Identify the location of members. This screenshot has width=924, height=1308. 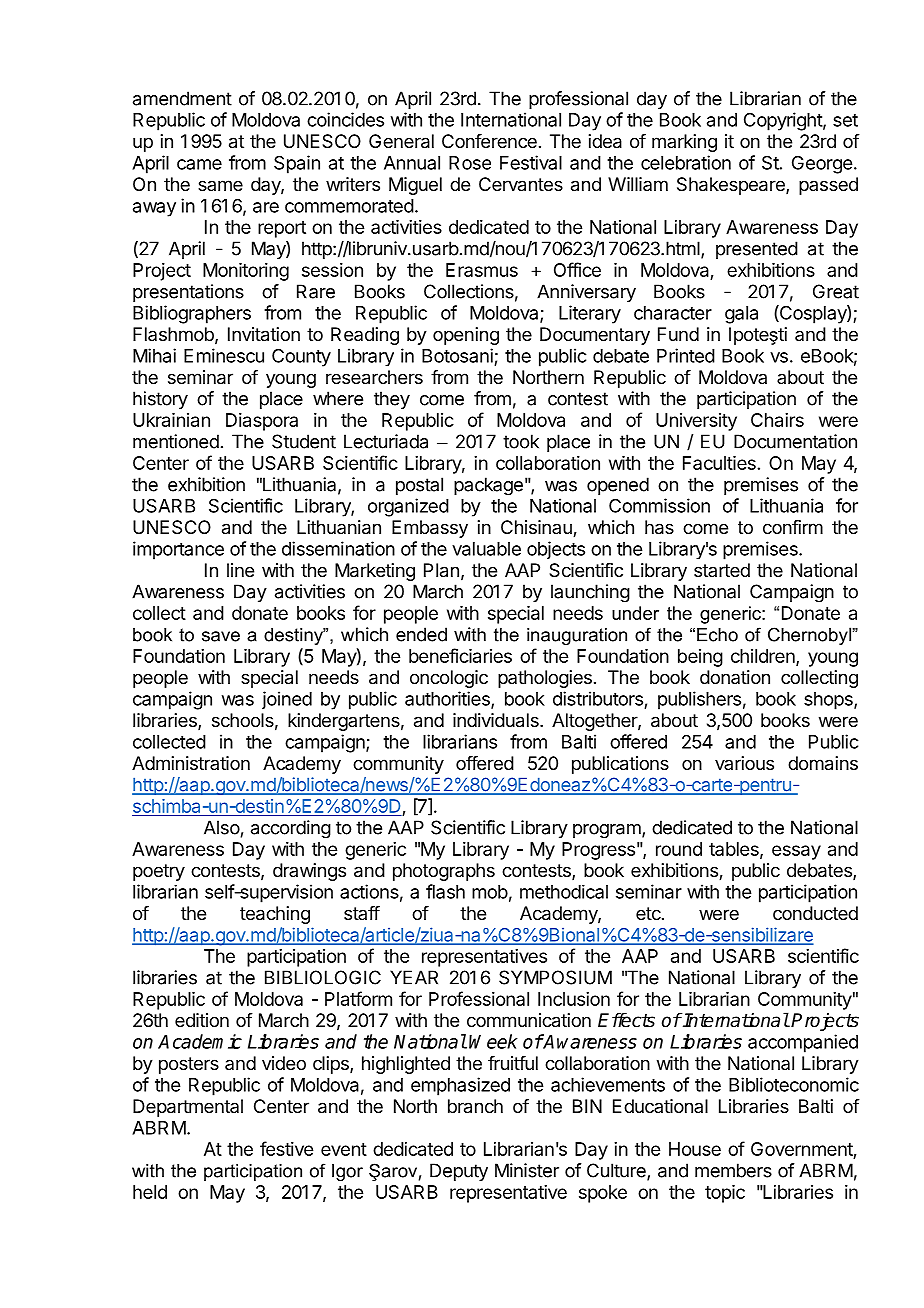
(733, 1170).
